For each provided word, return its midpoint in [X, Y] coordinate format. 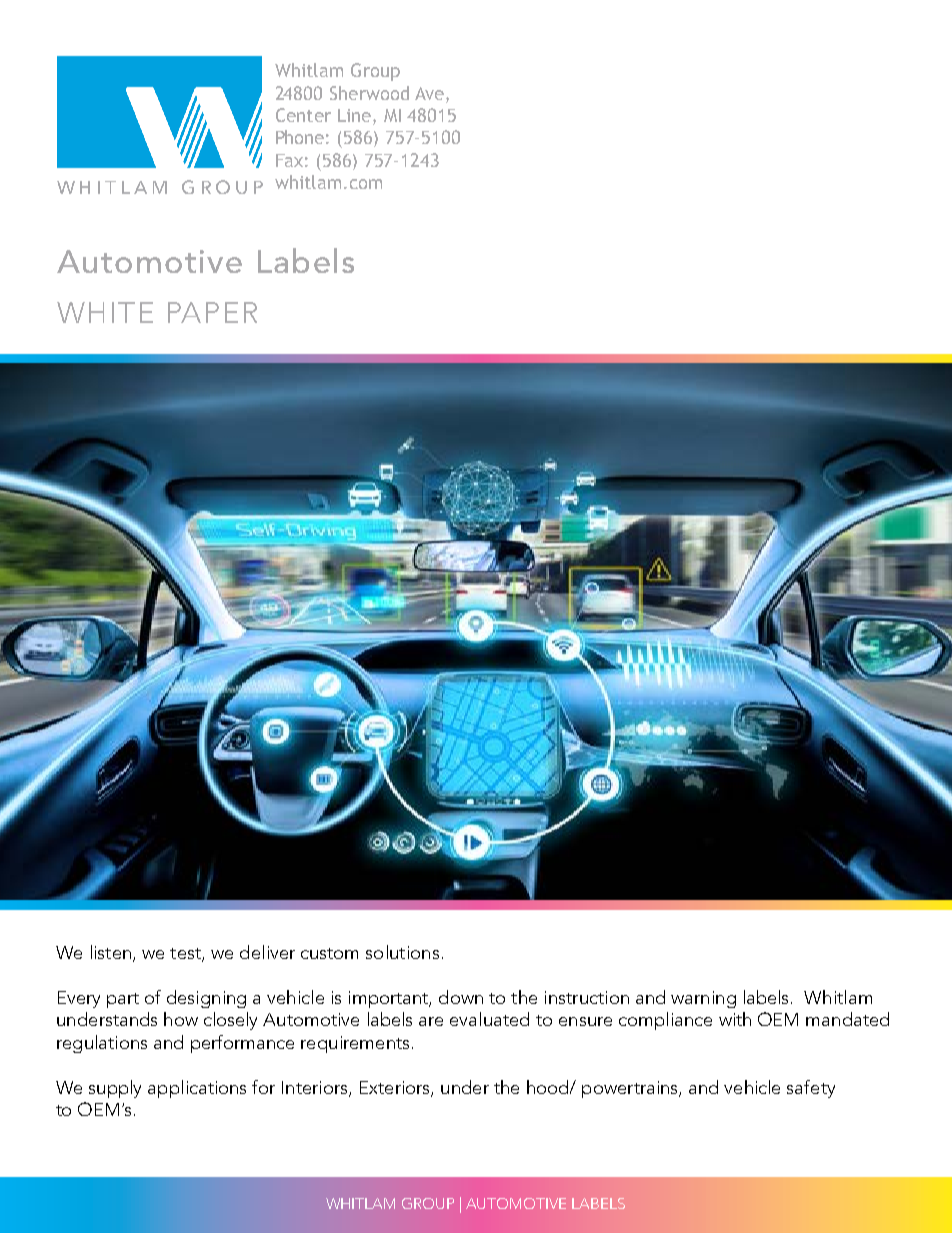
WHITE [105, 312]
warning [703, 999]
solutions [402, 952]
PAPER [212, 312]
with [735, 1019]
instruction [587, 997]
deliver [267, 952]
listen [111, 952]
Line [356, 117]
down [461, 997]
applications [197, 1089]
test [186, 955]
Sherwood [369, 93]
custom [329, 953]
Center [303, 115]
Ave [429, 93]
